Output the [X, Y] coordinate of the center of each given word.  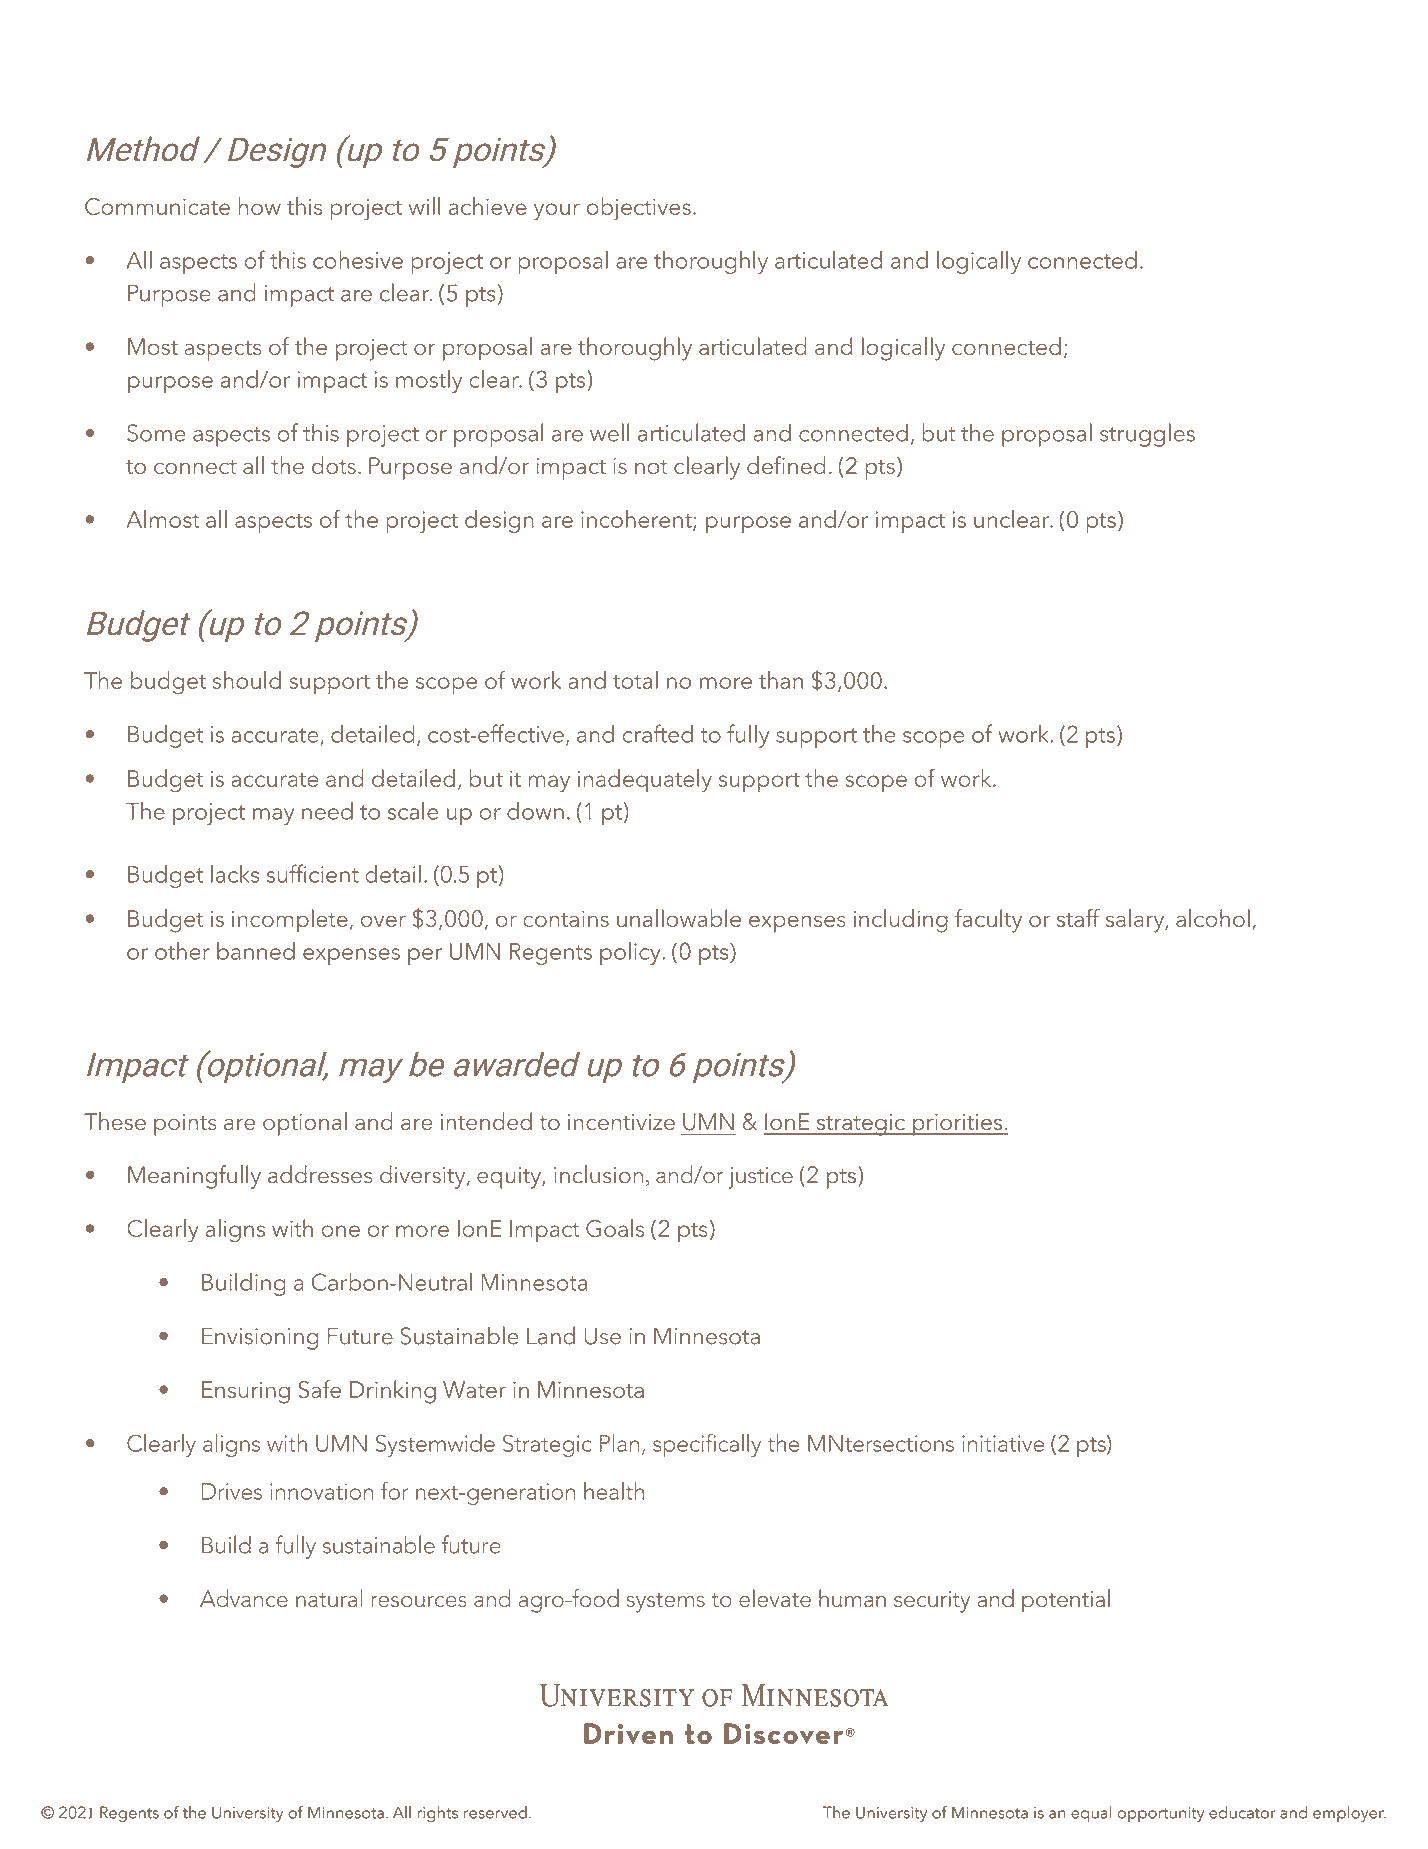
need [327, 811]
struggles [1147, 435]
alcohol [1213, 918]
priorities [957, 1125]
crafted [658, 733]
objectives [639, 209]
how [260, 206]
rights [437, 1814]
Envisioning [260, 1338]
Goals [615, 1228]
